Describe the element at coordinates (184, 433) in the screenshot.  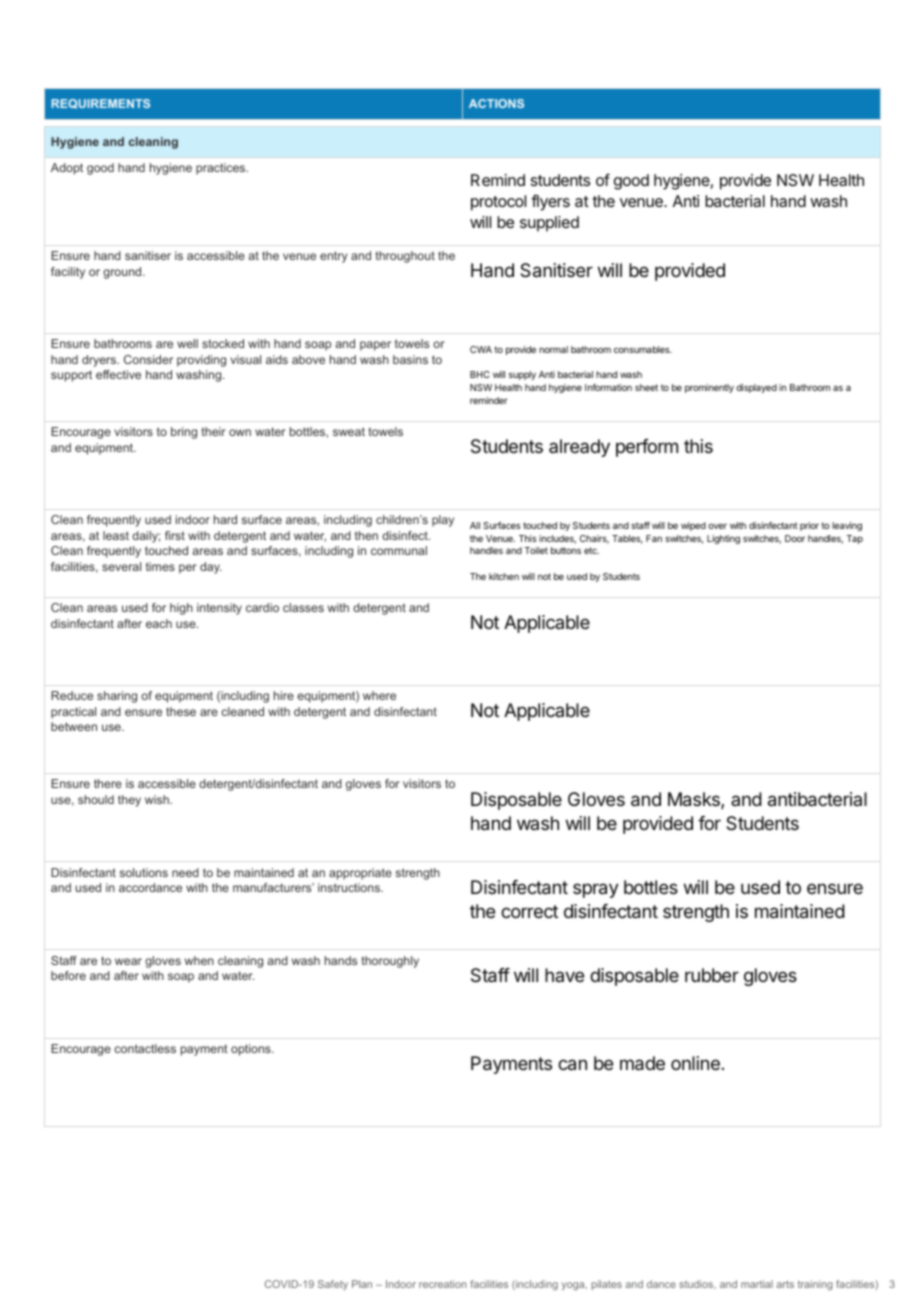
I see `bring` at that location.
